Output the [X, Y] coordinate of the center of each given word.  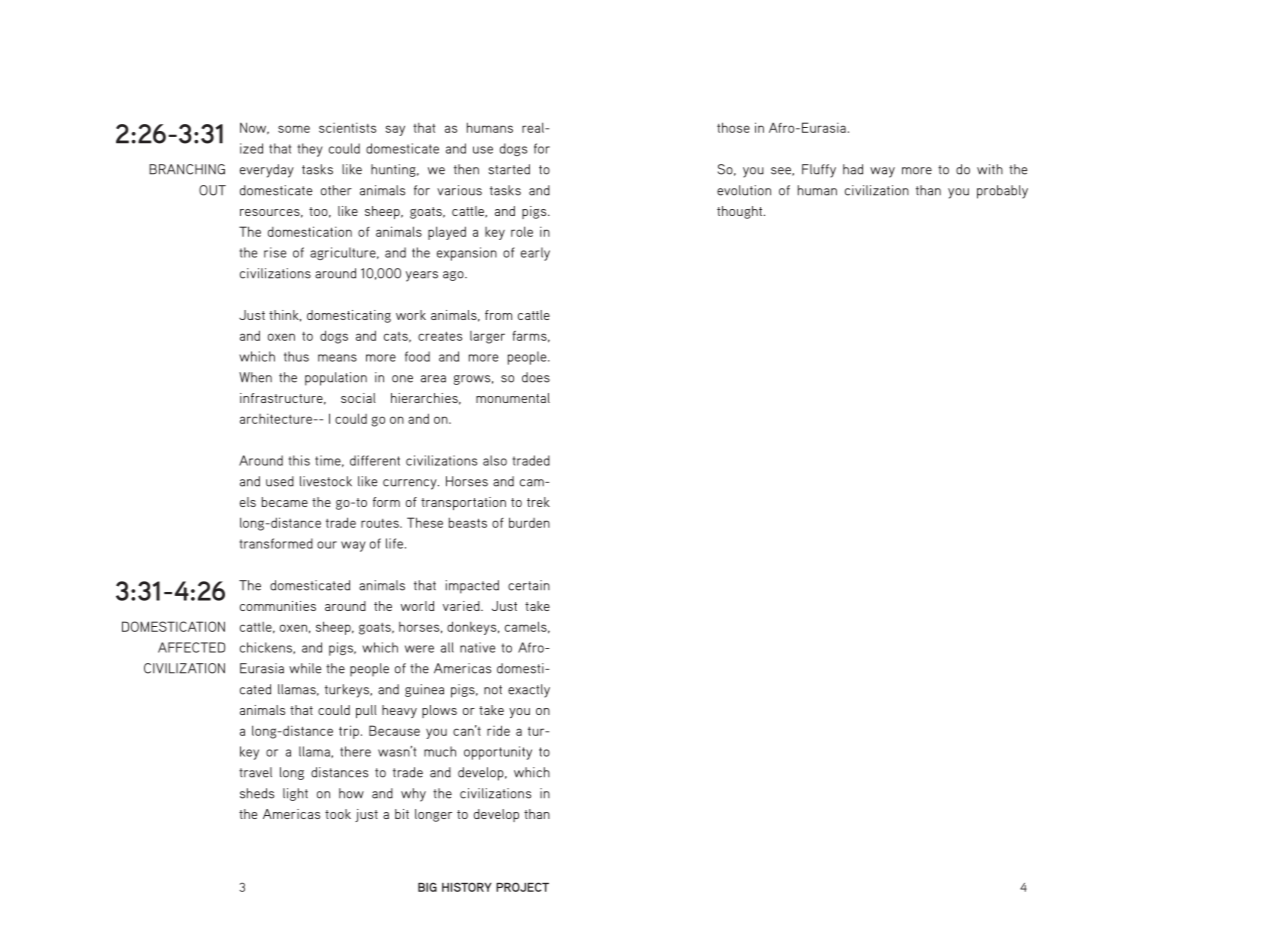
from [498, 315]
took [338, 814]
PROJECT [522, 887]
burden [529, 522]
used [280, 481]
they [310, 150]
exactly [529, 691]
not [493, 690]
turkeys [348, 691]
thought [741, 212]
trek [538, 502]
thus [296, 356]
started [509, 169]
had [853, 169]
